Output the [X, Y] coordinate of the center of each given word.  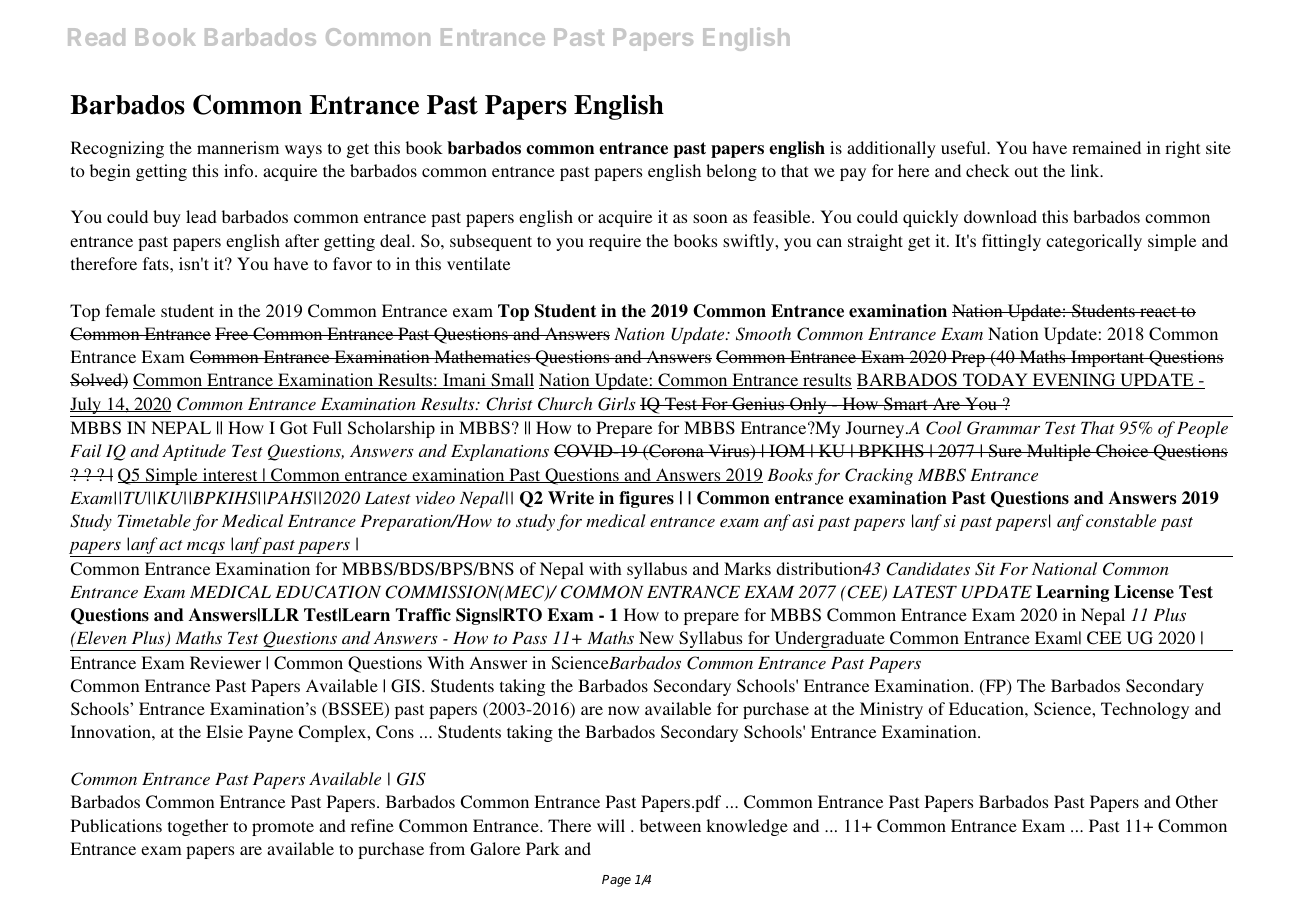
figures [646, 499]
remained [1106, 147]
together [198, 827]
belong [731, 172]
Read [96, 37]
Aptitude [194, 452]
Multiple [1059, 452]
